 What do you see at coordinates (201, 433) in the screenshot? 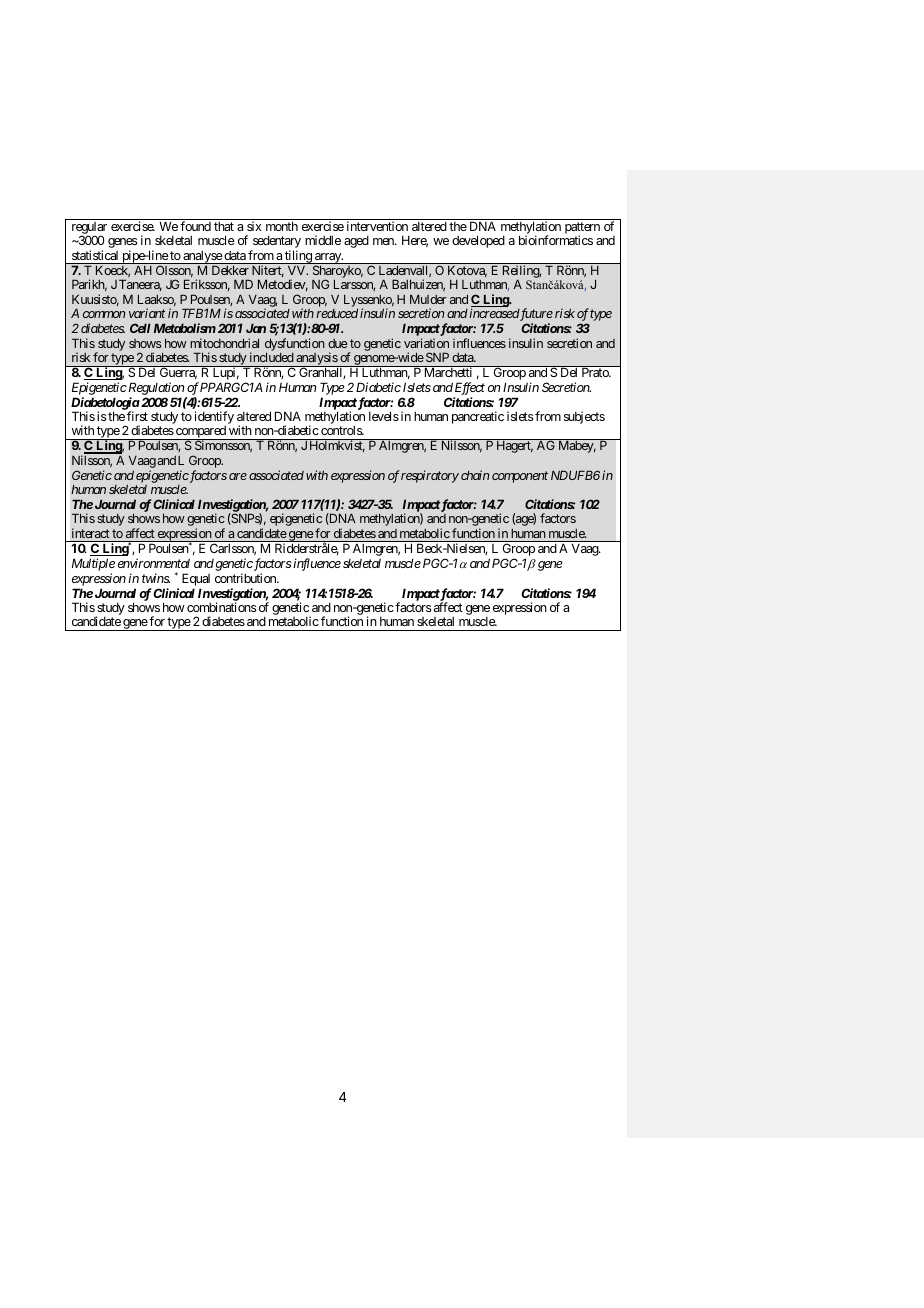
I see `compared` at bounding box center [201, 433].
